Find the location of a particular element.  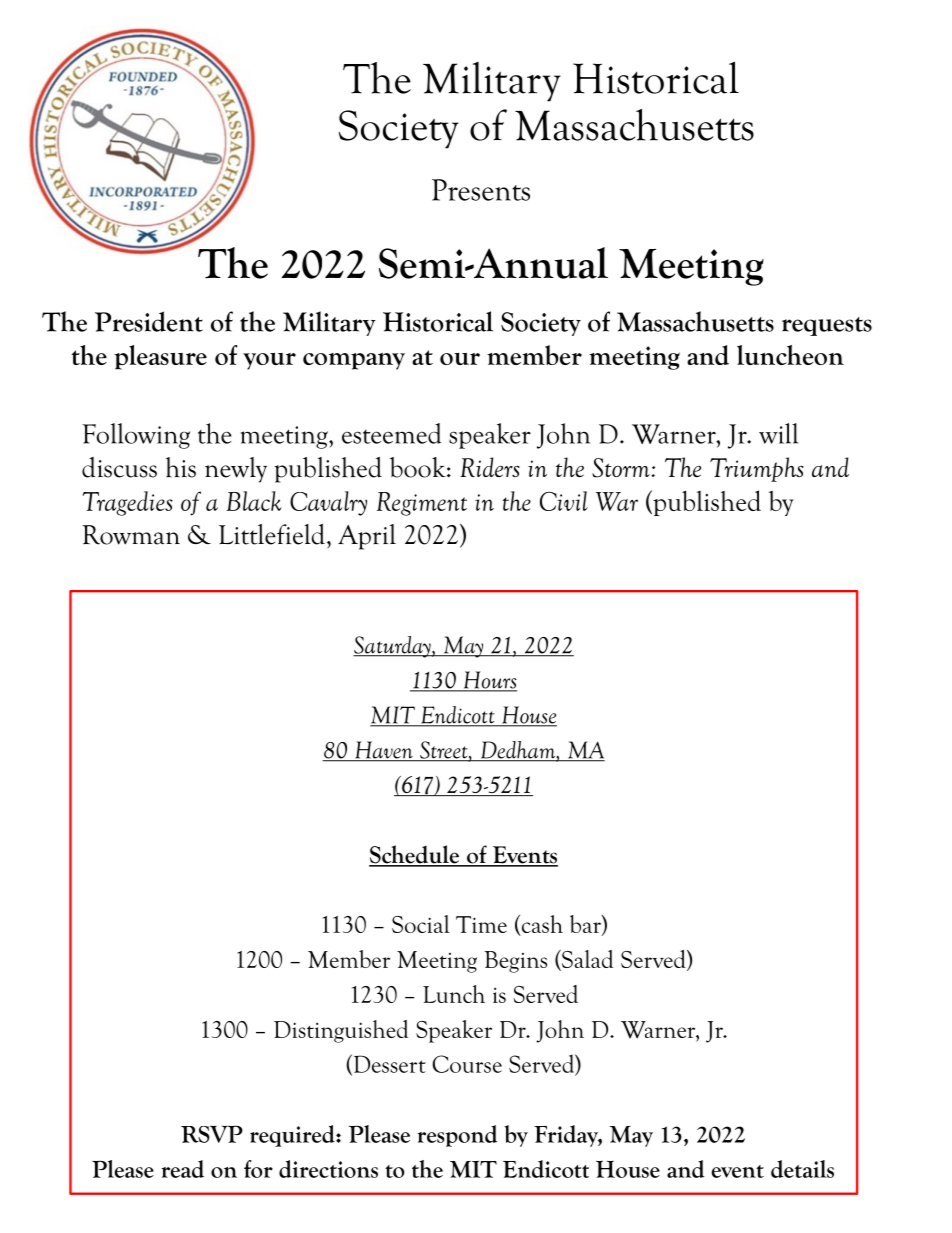

President is located at coordinates (149, 321).
